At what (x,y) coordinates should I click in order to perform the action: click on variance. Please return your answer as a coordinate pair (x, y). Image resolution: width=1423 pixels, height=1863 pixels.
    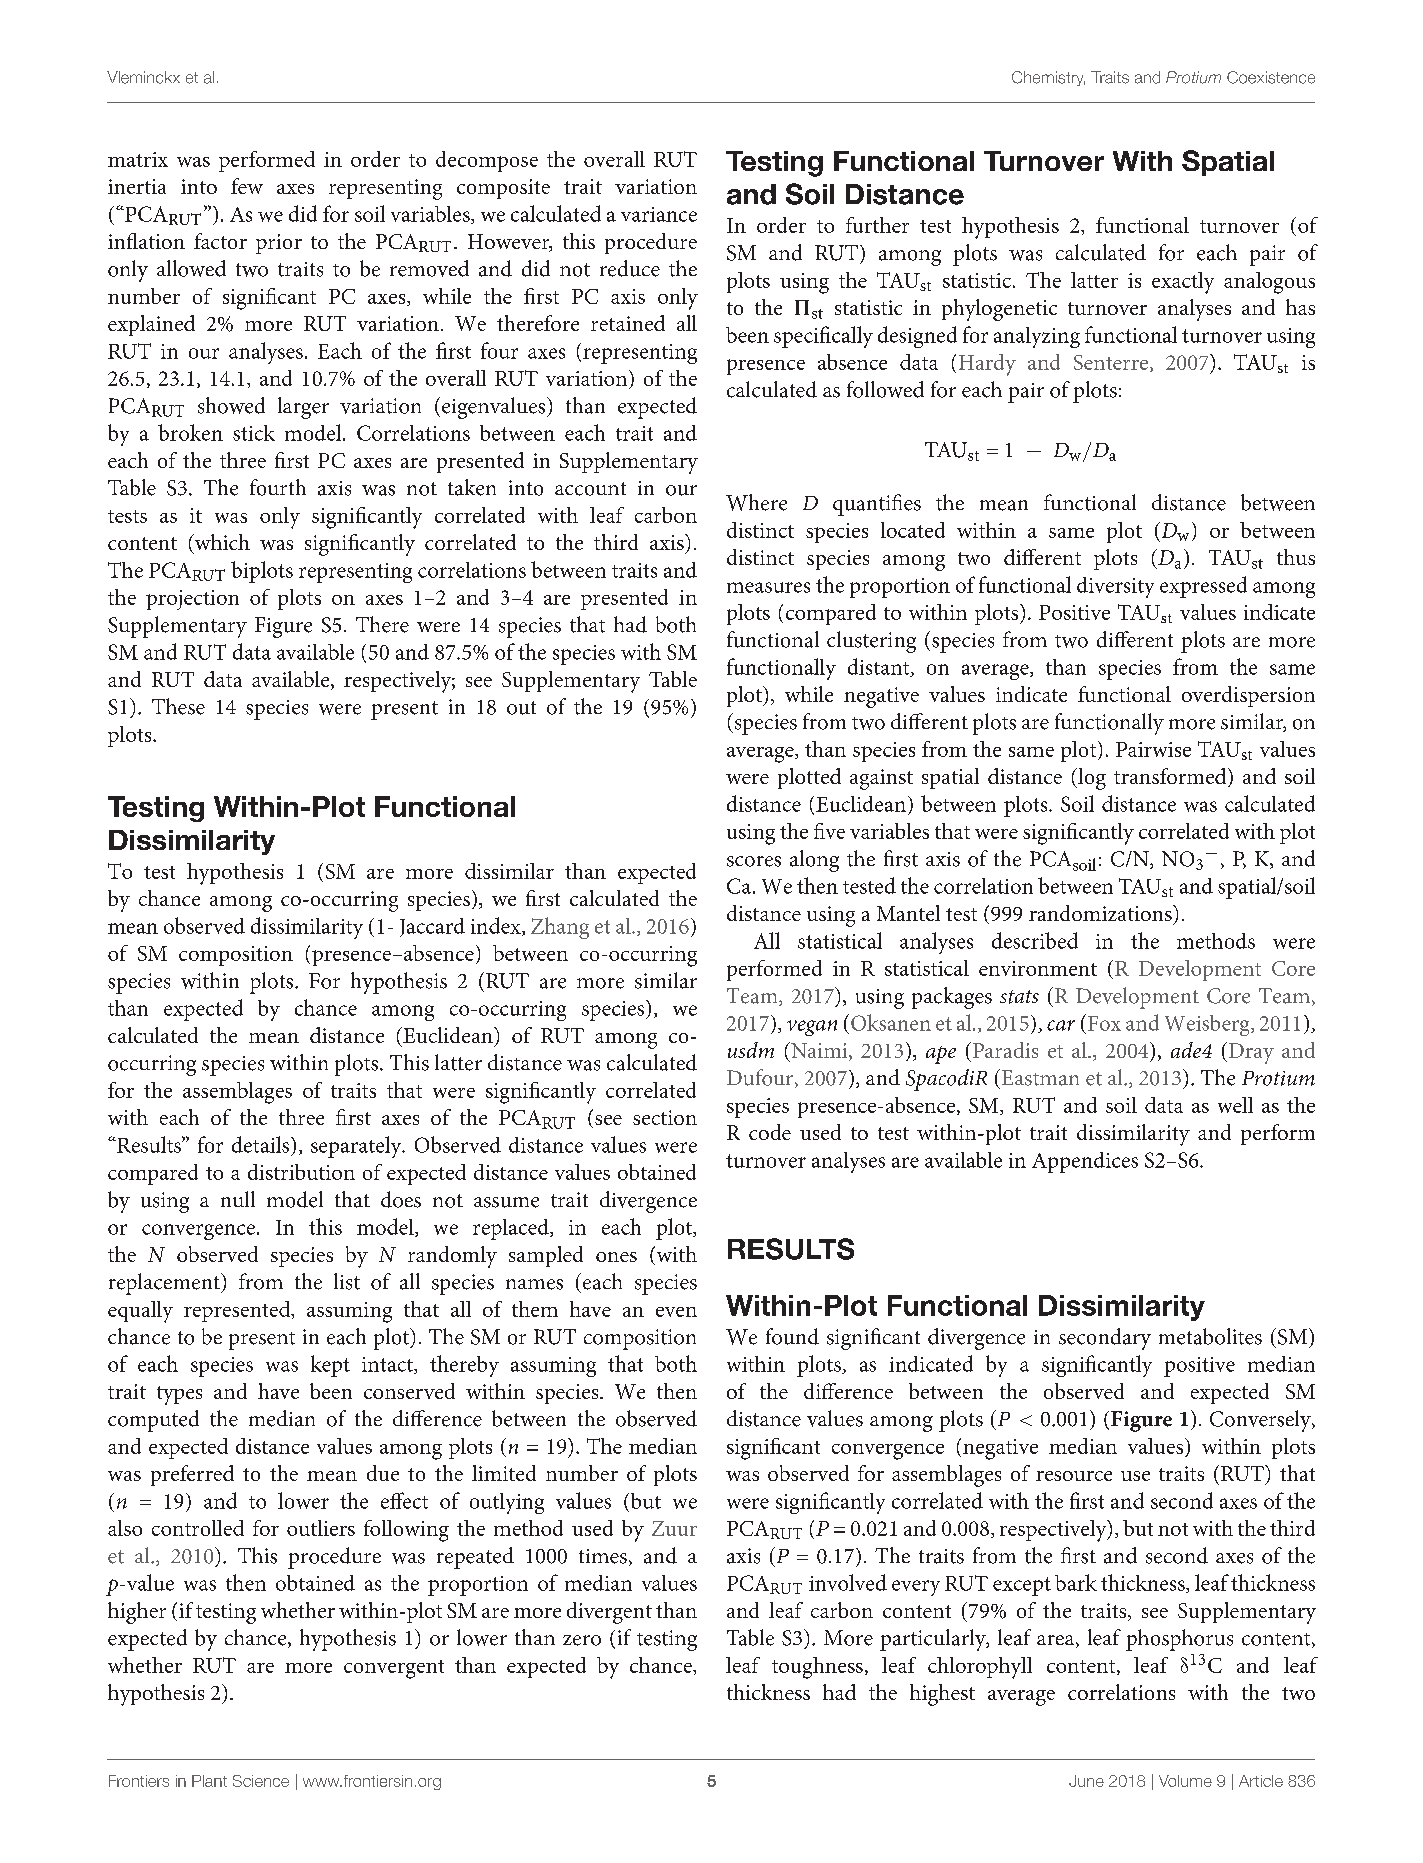
    Looking at the image, I should click on (659, 214).
